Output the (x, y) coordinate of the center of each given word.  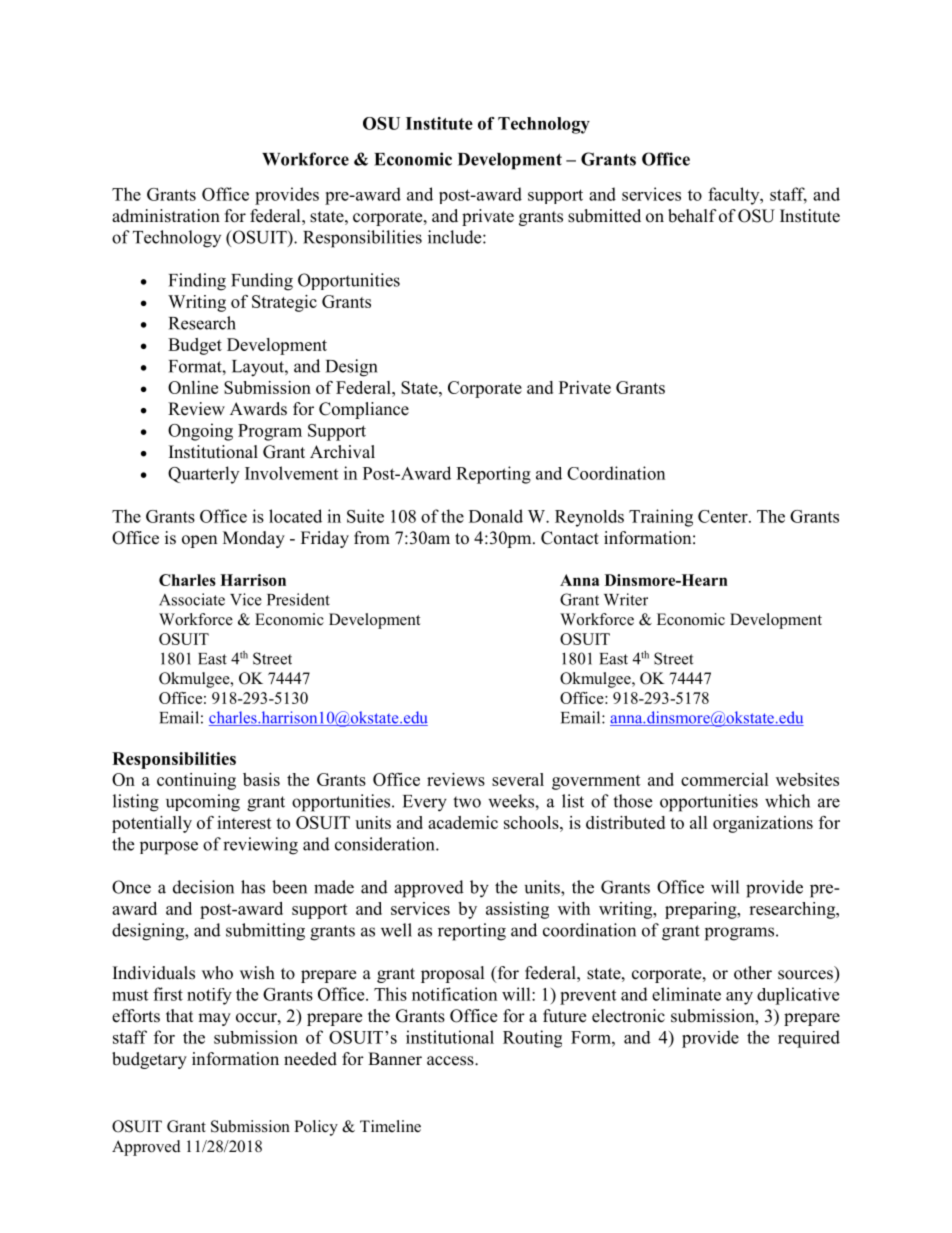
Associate (192, 599)
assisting (517, 910)
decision (203, 887)
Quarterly (203, 475)
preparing (702, 910)
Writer (626, 599)
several (518, 779)
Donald (496, 516)
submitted (604, 216)
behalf (692, 216)
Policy (316, 1128)
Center (724, 516)
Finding (197, 282)
